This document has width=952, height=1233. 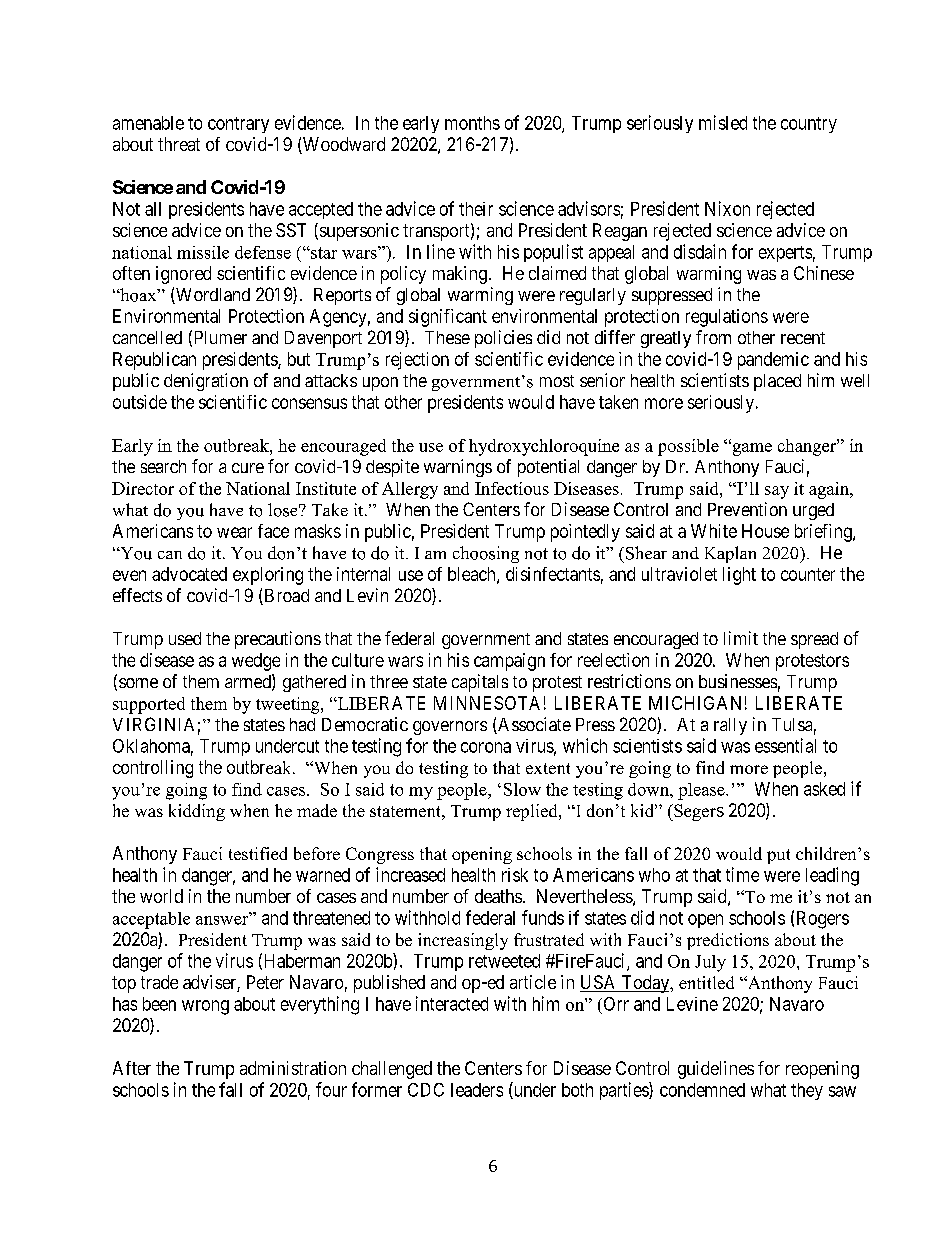 I want to click on limit, so click(x=741, y=638).
